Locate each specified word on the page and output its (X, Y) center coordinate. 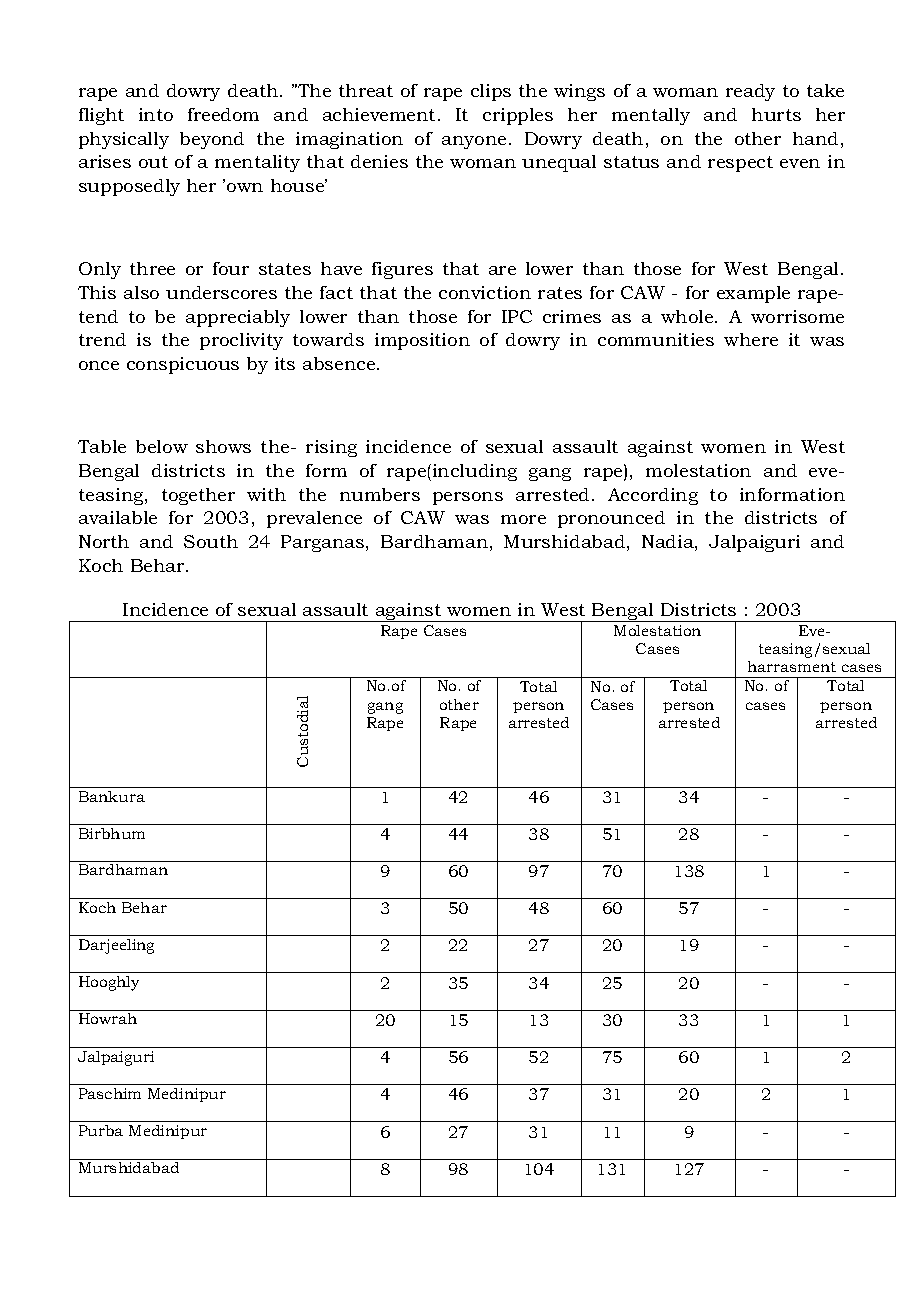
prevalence (314, 519)
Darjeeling (116, 946)
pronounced (611, 519)
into (156, 114)
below (162, 446)
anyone (474, 142)
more (523, 519)
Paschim (110, 1093)
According (653, 496)
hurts (776, 114)
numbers (380, 494)
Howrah (108, 1018)
